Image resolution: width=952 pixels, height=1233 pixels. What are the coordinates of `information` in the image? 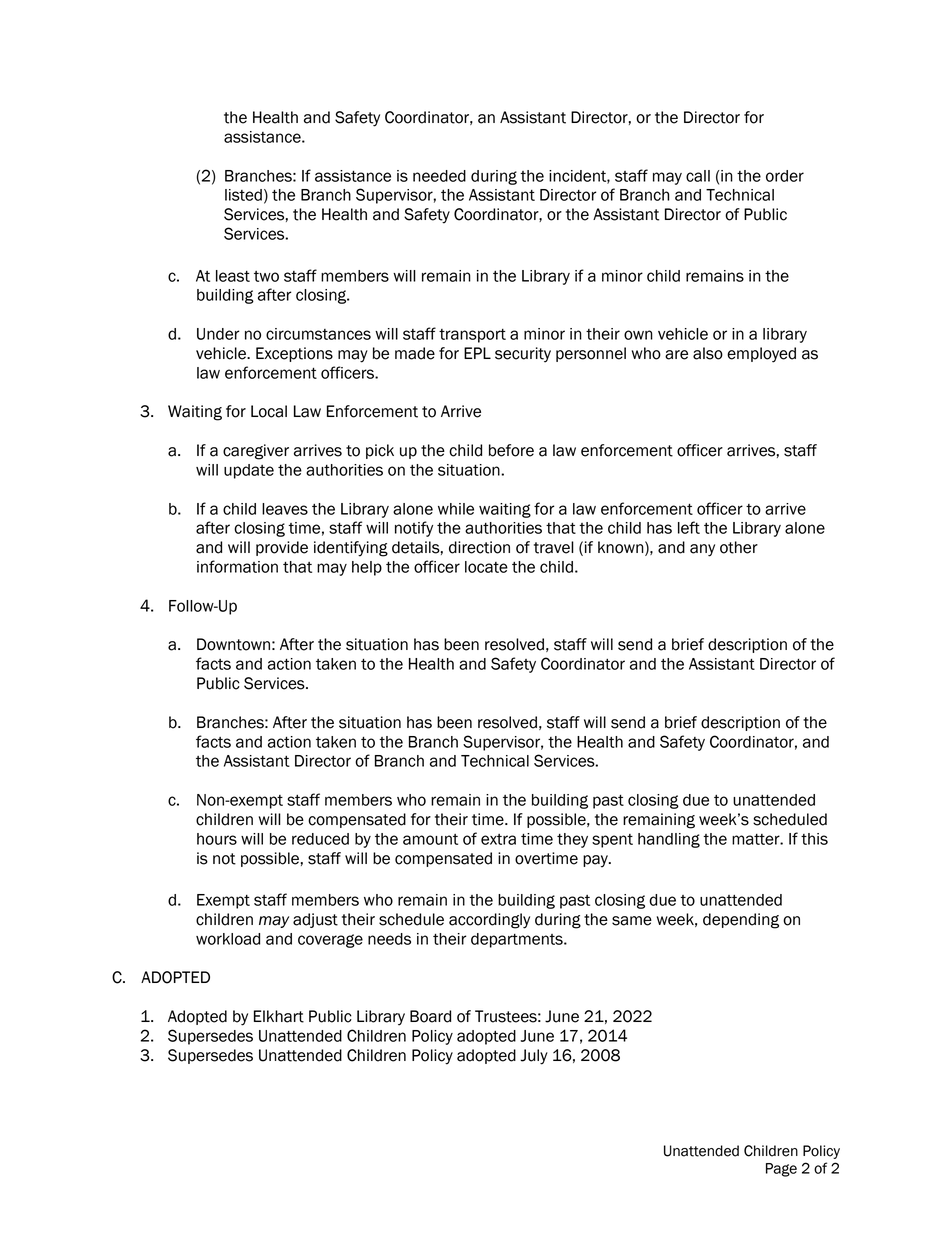 It's located at (237, 566).
